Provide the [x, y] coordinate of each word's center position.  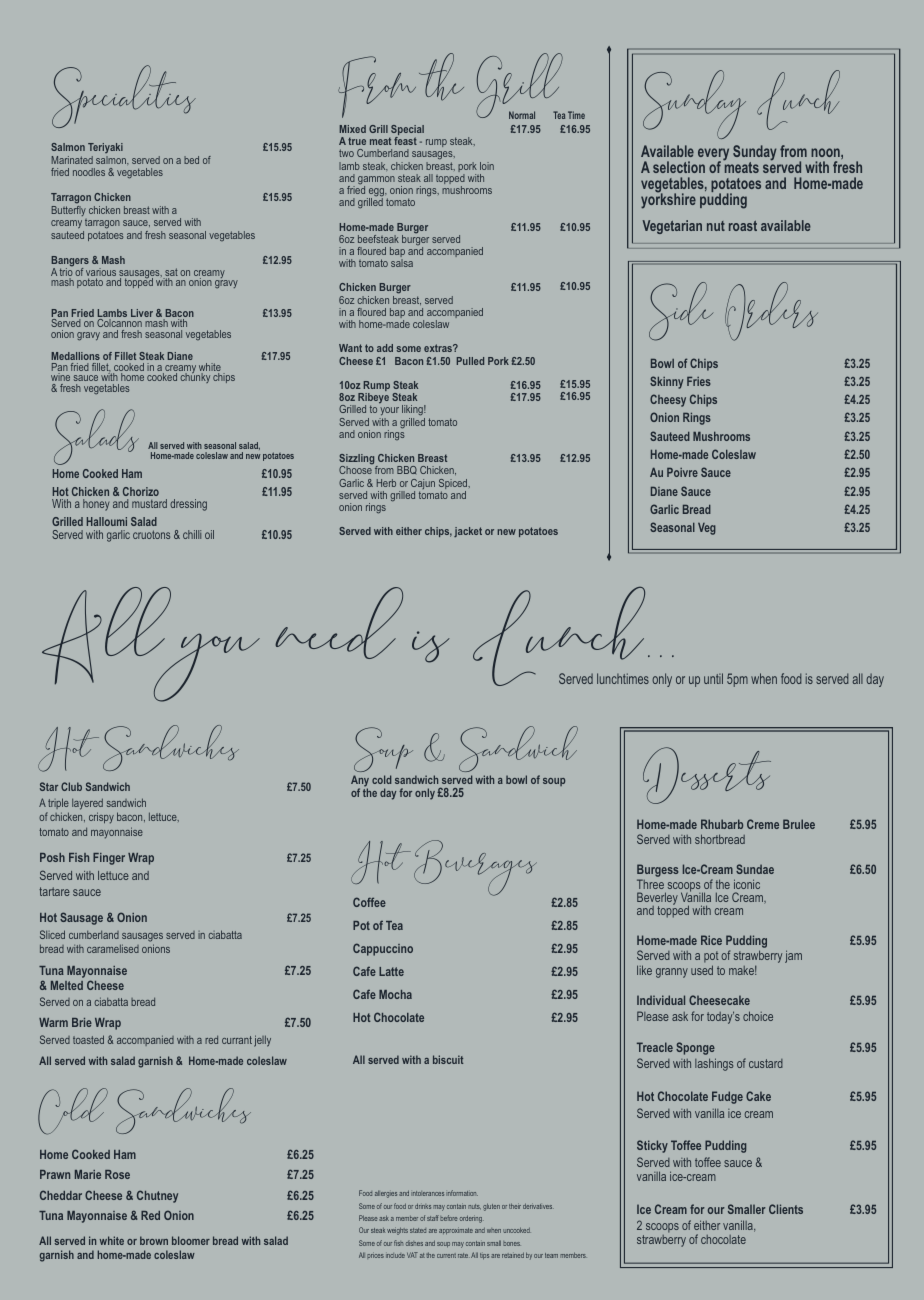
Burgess [658, 872]
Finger [109, 859]
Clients [786, 1209]
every [713, 155]
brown [154, 1240]
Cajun [423, 485]
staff [433, 1218]
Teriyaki [105, 148]
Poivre [682, 472]
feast [405, 141]
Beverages [475, 868]
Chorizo [141, 491]
